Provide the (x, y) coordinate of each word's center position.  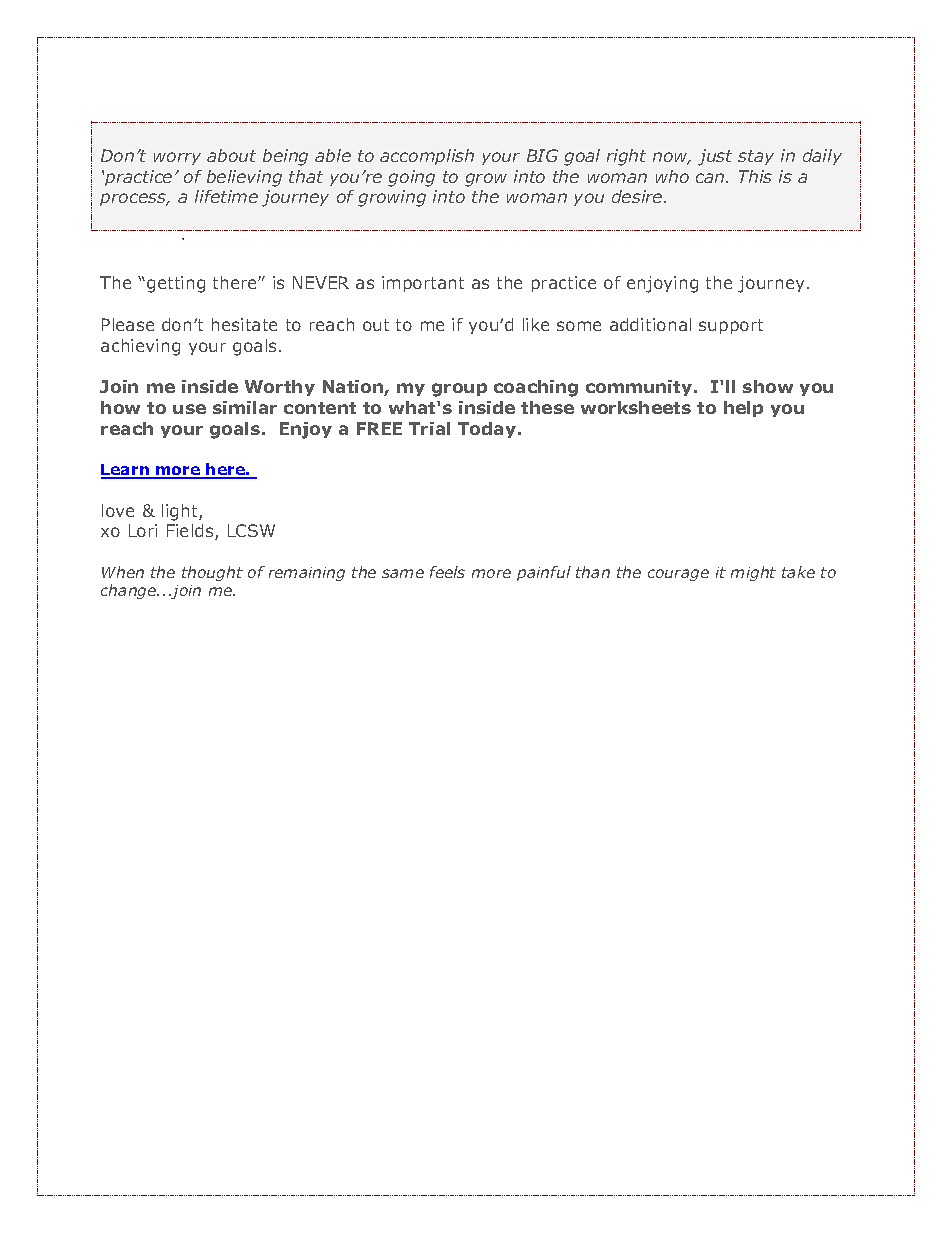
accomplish (427, 157)
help (743, 409)
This (755, 176)
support (731, 326)
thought (212, 573)
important (423, 284)
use (189, 409)
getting (176, 284)
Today (487, 430)
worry (177, 158)
